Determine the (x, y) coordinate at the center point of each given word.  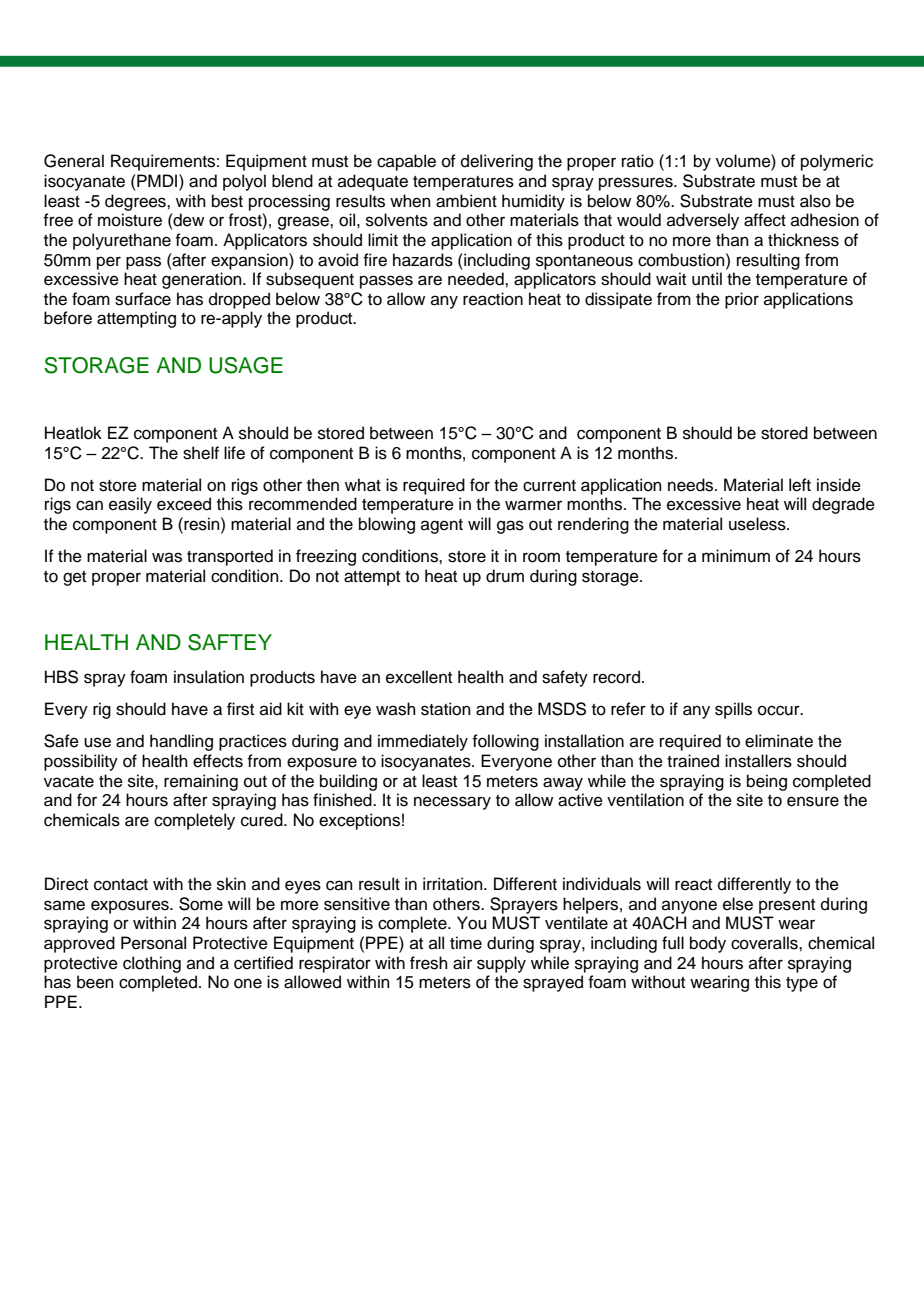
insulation (209, 677)
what (363, 485)
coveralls (765, 943)
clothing (152, 964)
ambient (466, 201)
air (462, 963)
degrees (136, 202)
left (800, 485)
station (446, 709)
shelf (201, 453)
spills (733, 710)
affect (765, 220)
